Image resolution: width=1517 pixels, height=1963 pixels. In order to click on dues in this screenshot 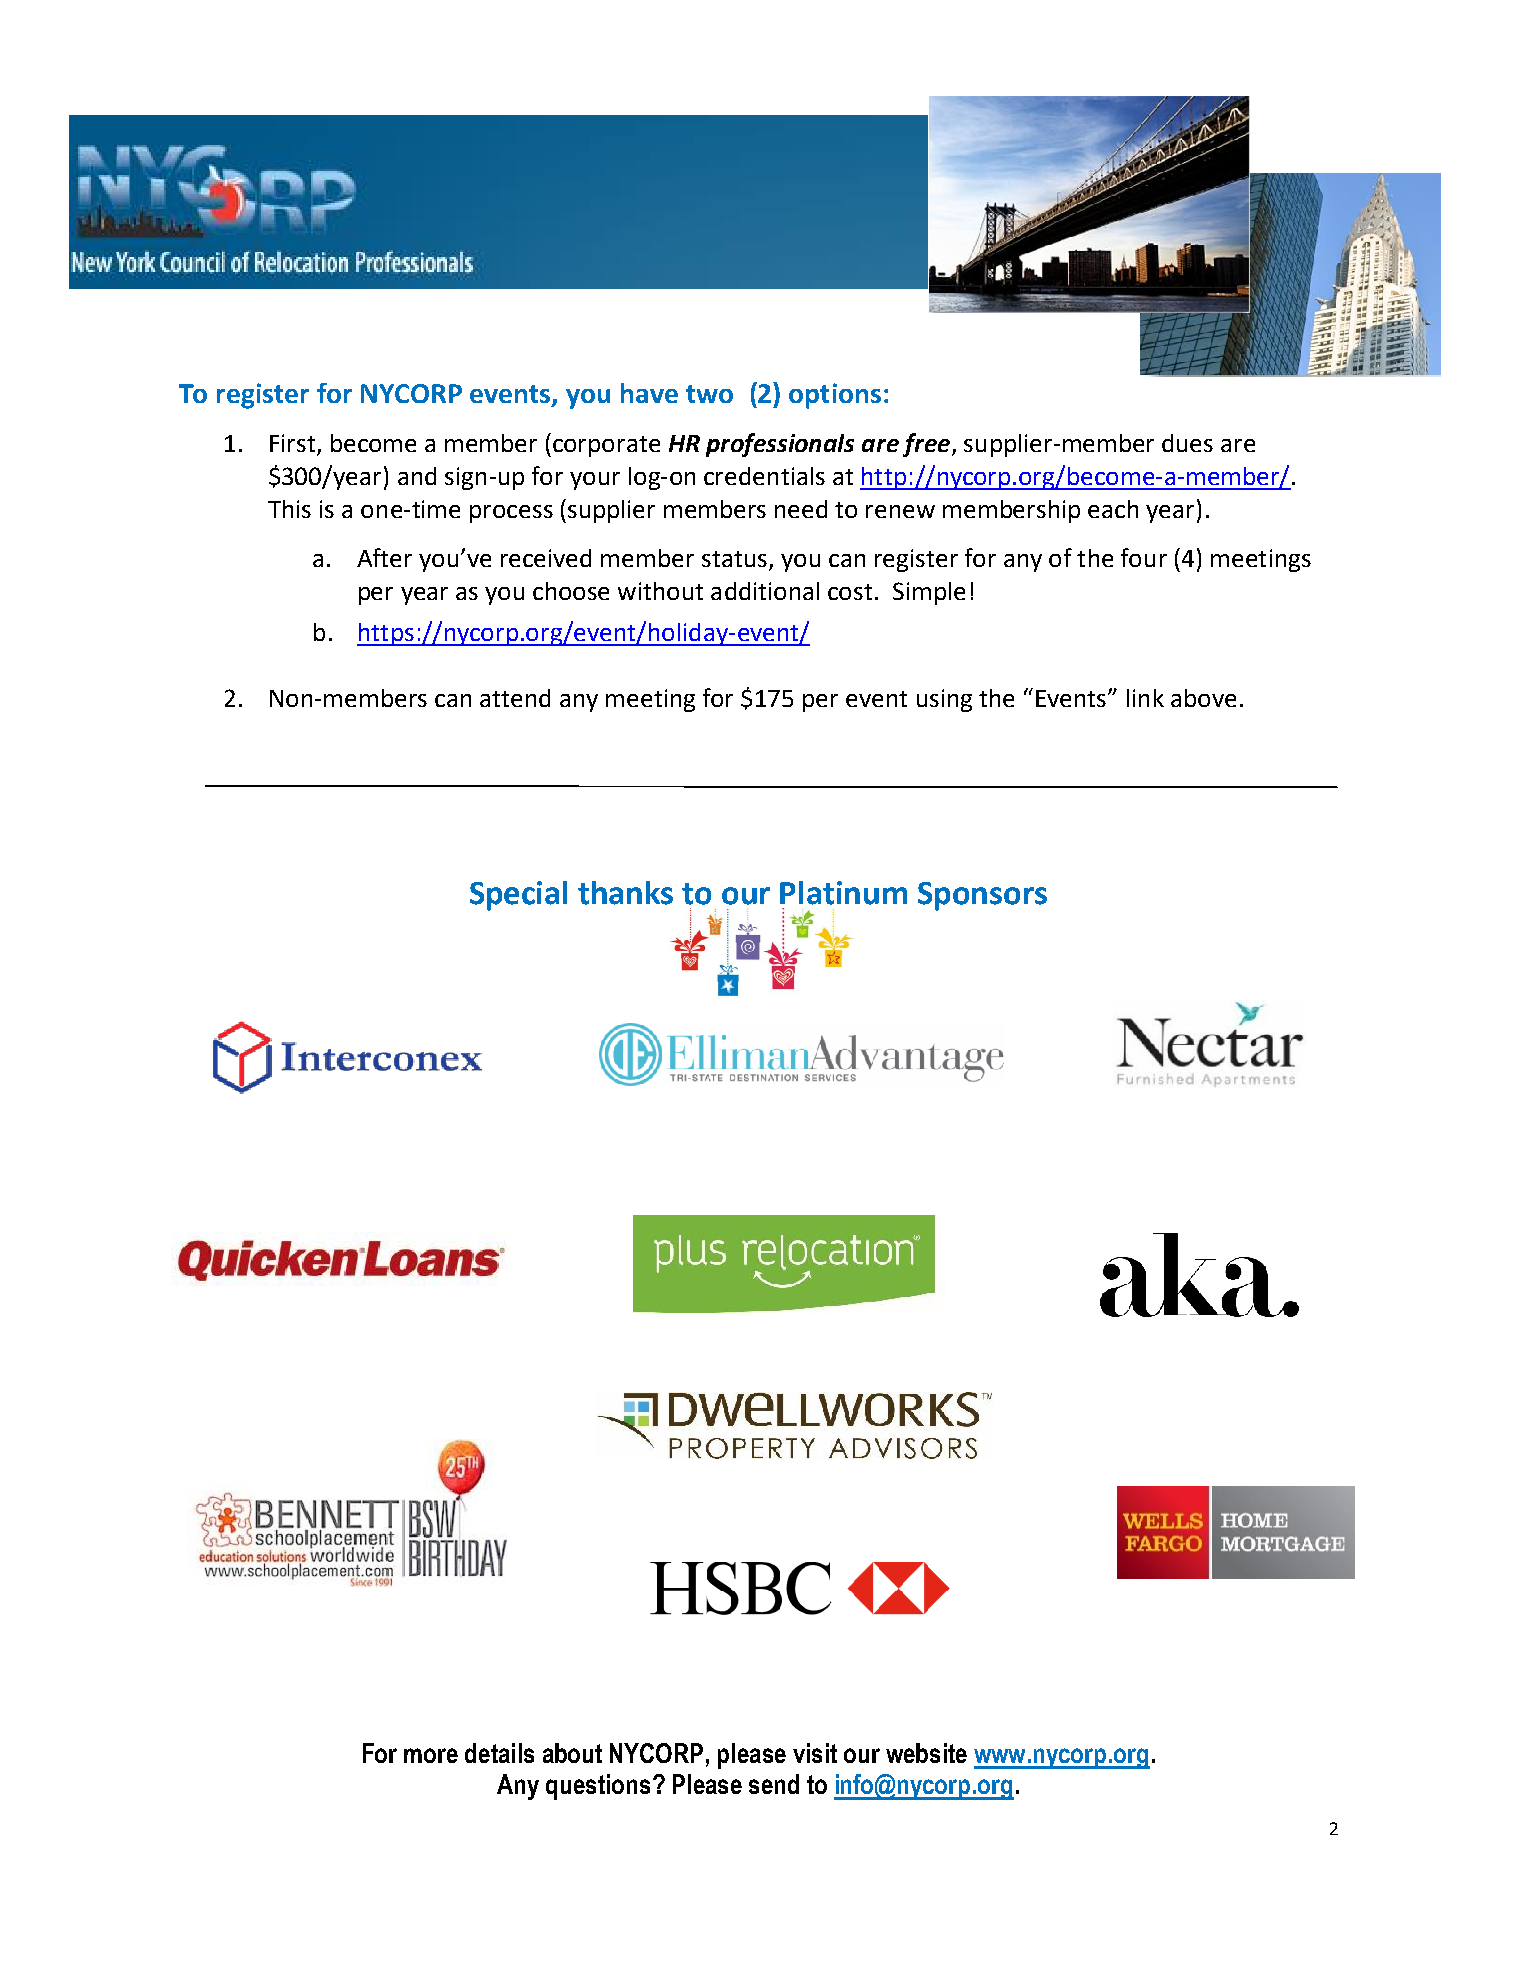, I will do `click(1187, 443)`.
